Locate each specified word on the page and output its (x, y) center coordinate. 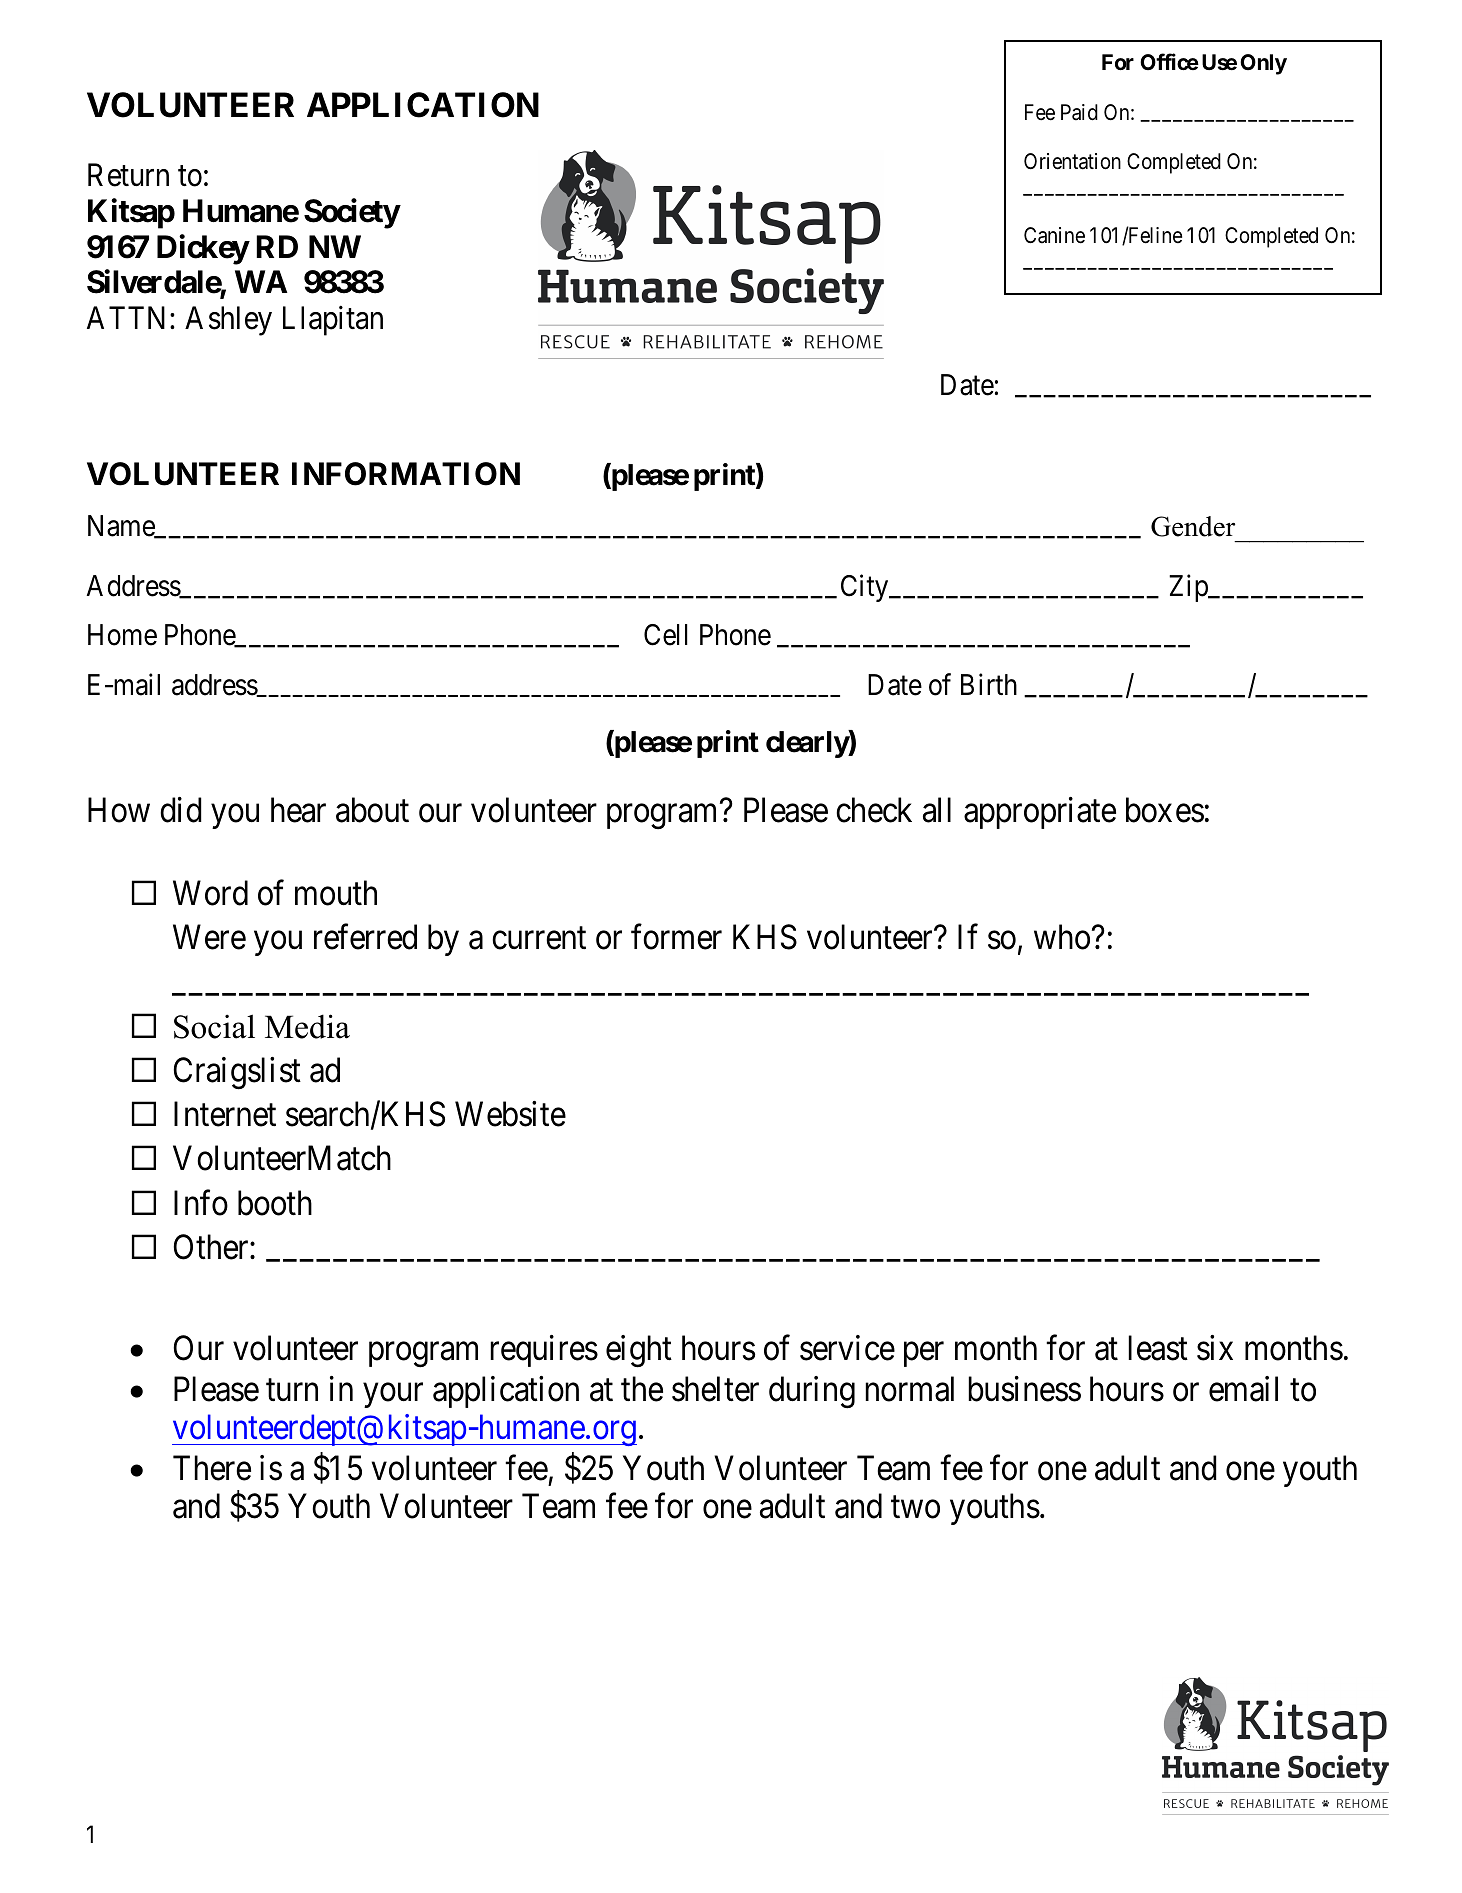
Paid (1079, 112)
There (212, 1468)
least (1158, 1348)
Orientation (1072, 161)
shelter (715, 1389)
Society (352, 213)
